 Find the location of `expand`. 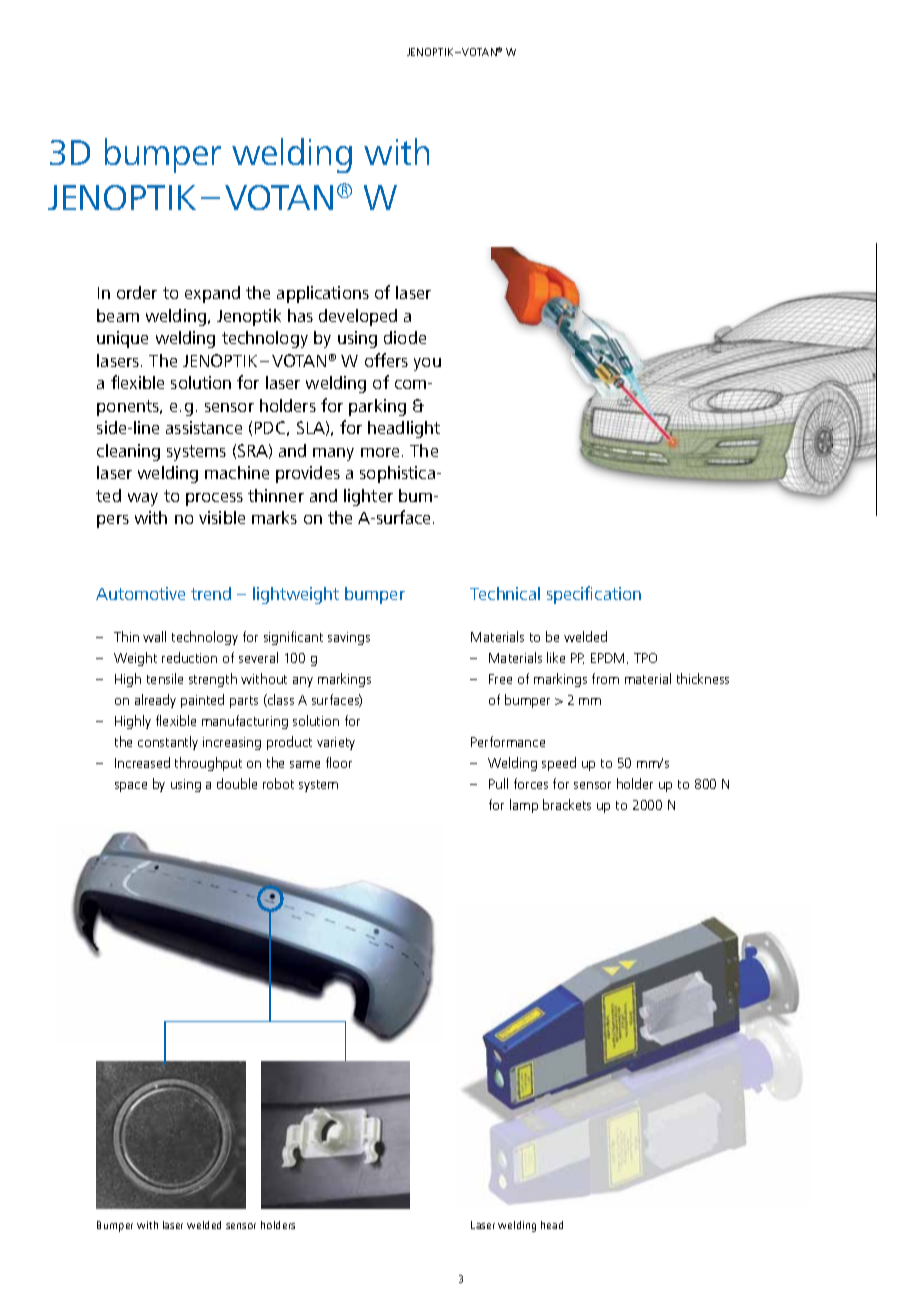

expand is located at coordinates (212, 294).
